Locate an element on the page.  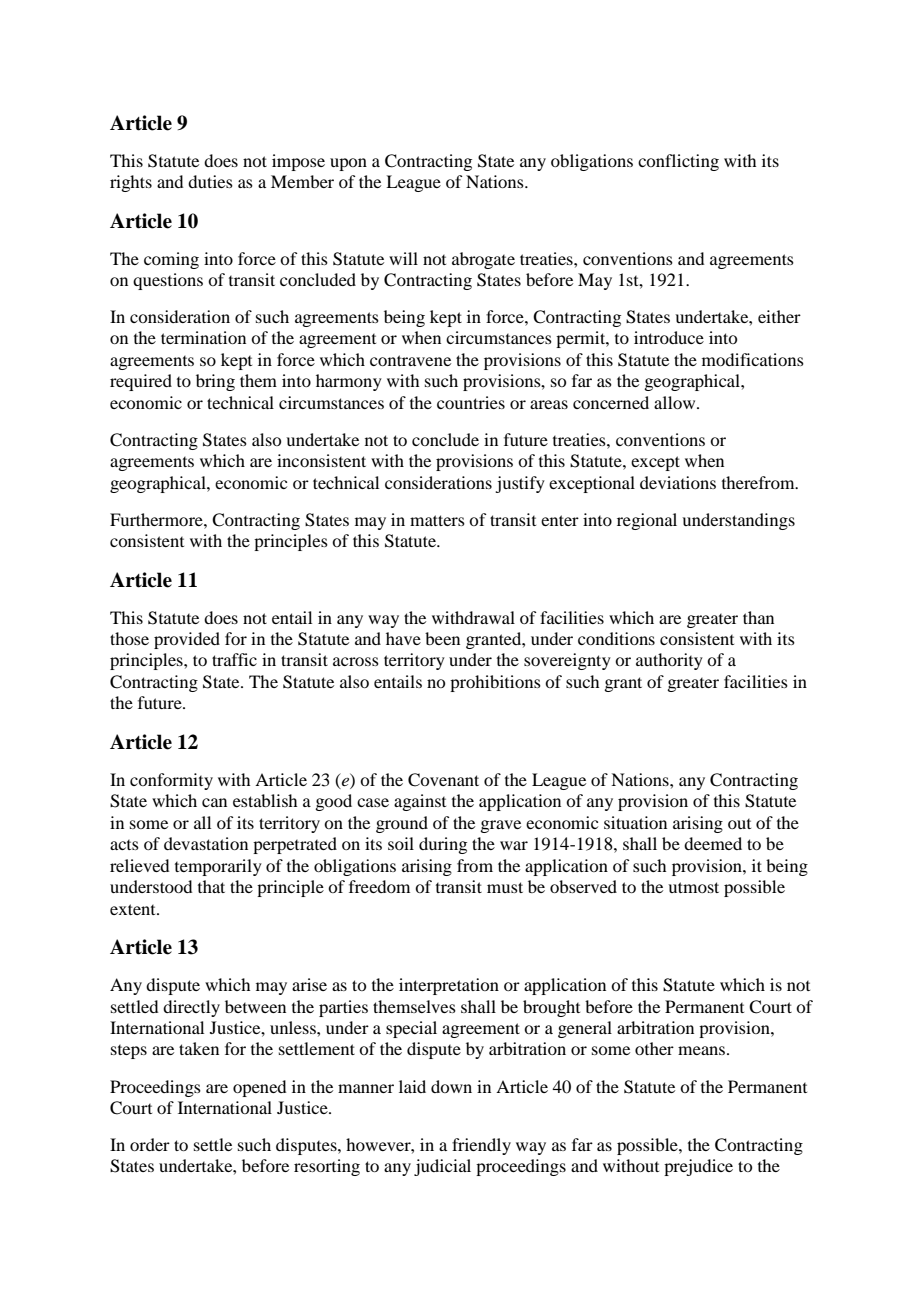
conflicting is located at coordinates (678, 162).
